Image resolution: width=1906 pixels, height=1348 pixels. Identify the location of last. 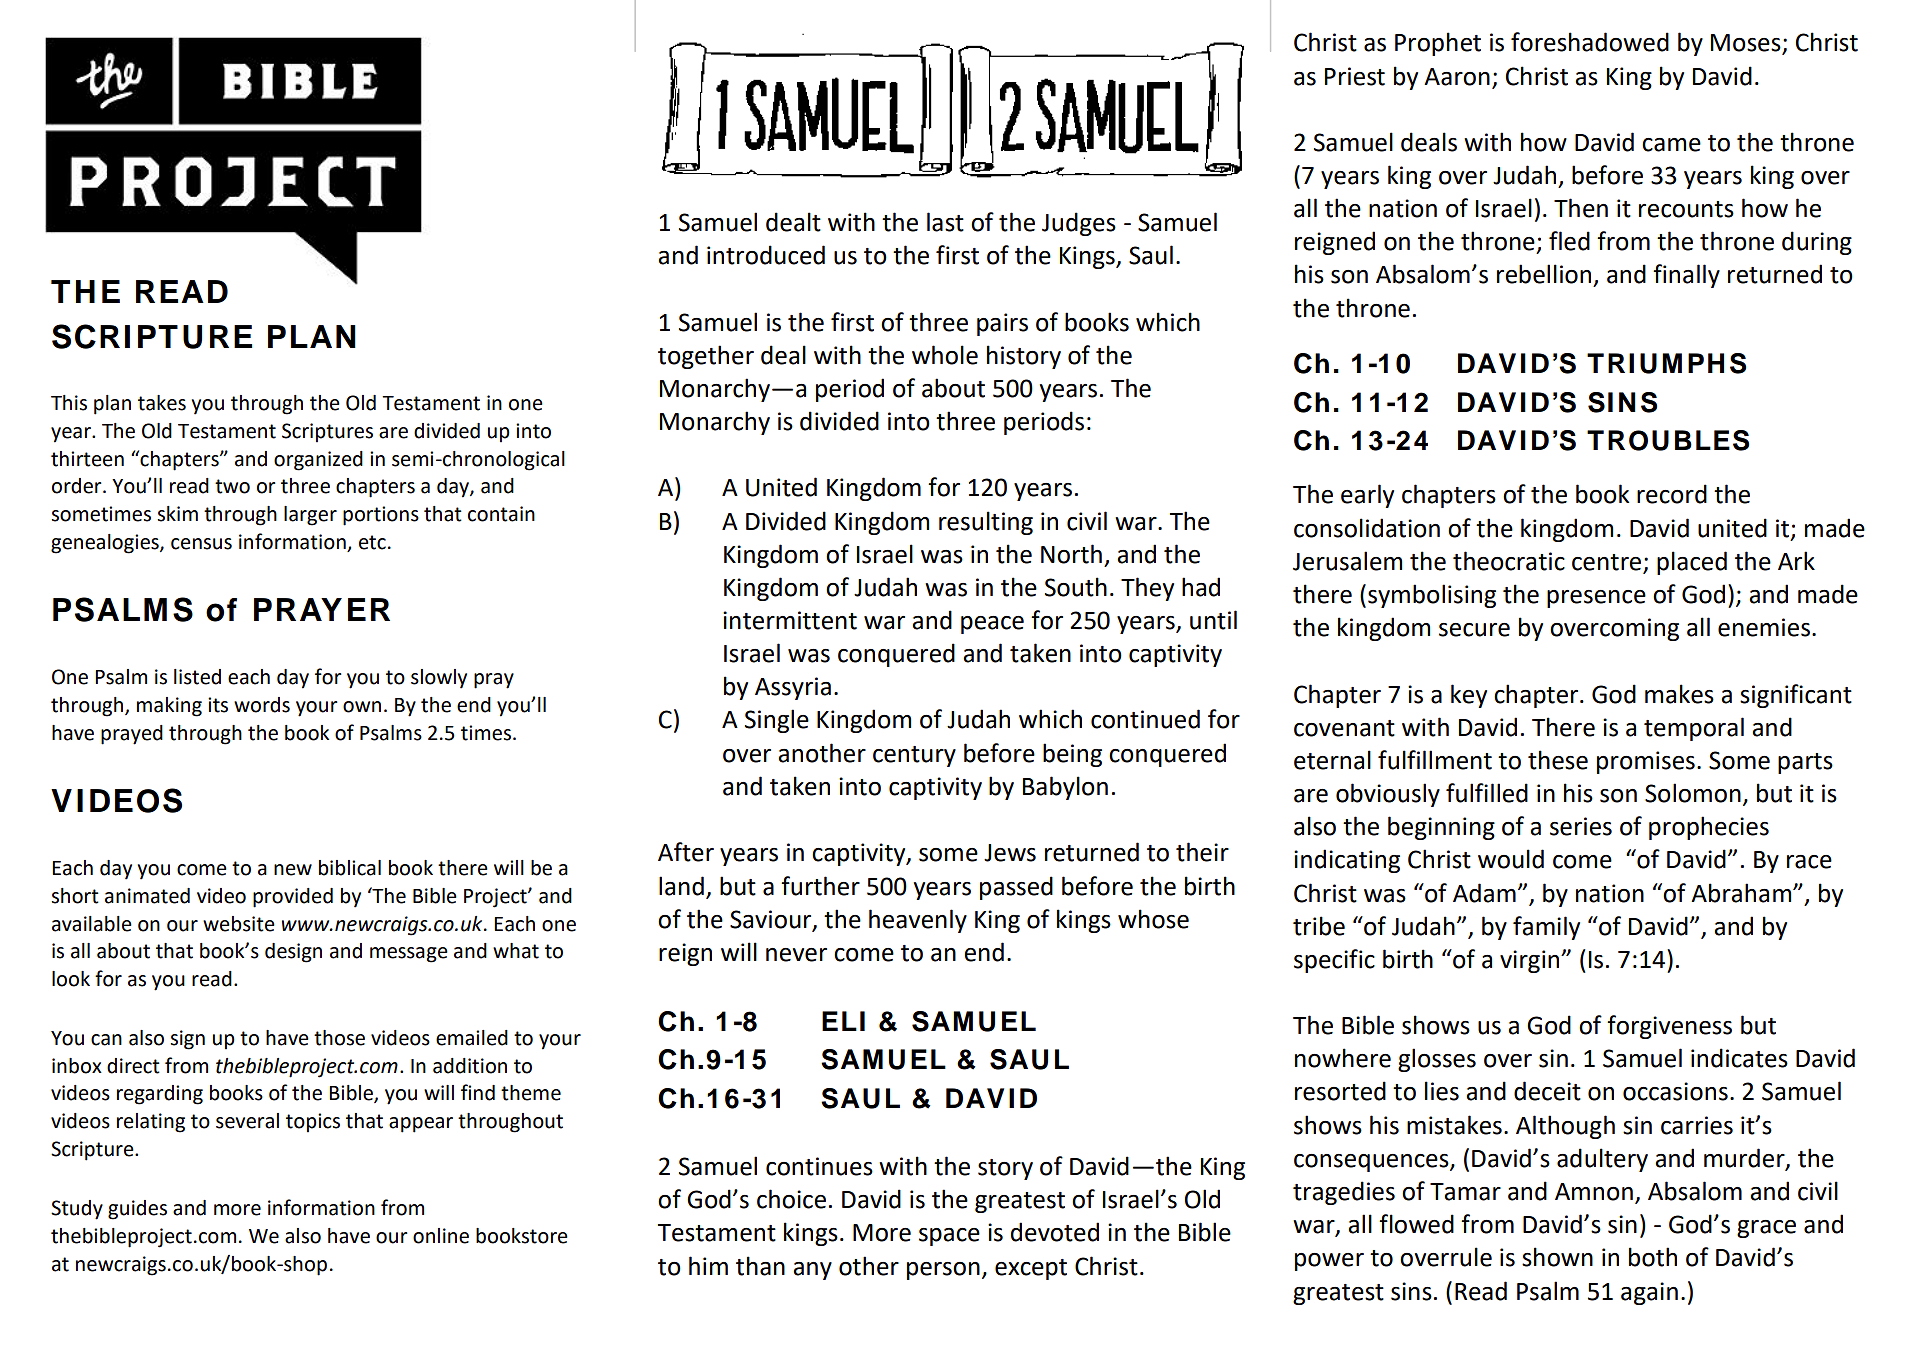
(945, 222).
